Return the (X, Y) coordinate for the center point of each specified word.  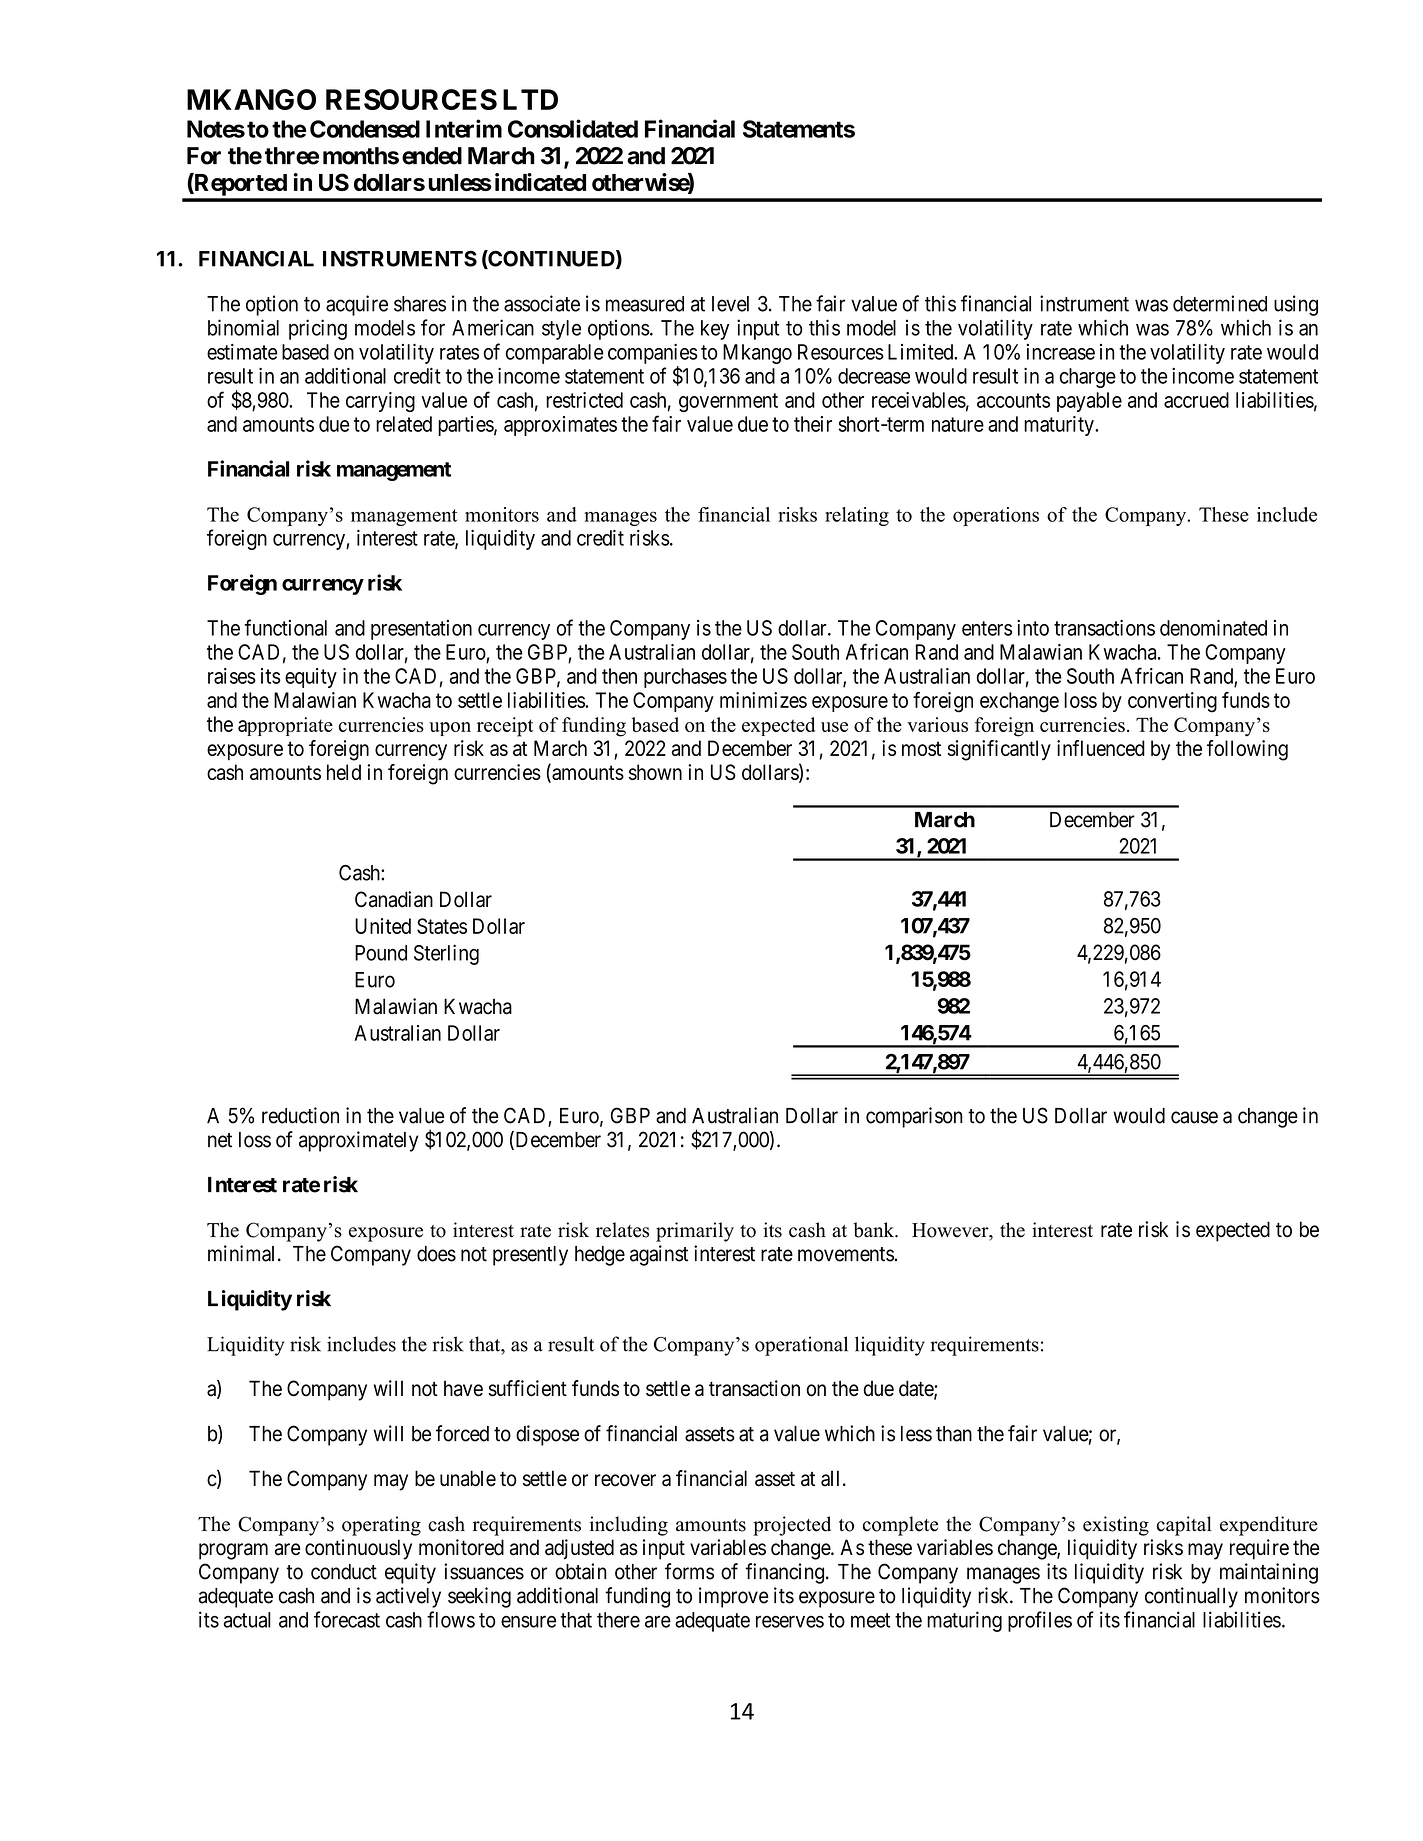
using (1296, 305)
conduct (344, 1572)
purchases (685, 678)
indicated (540, 182)
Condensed (365, 129)
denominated (1213, 628)
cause (1194, 1117)
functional (285, 627)
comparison (914, 1117)
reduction (300, 1115)
